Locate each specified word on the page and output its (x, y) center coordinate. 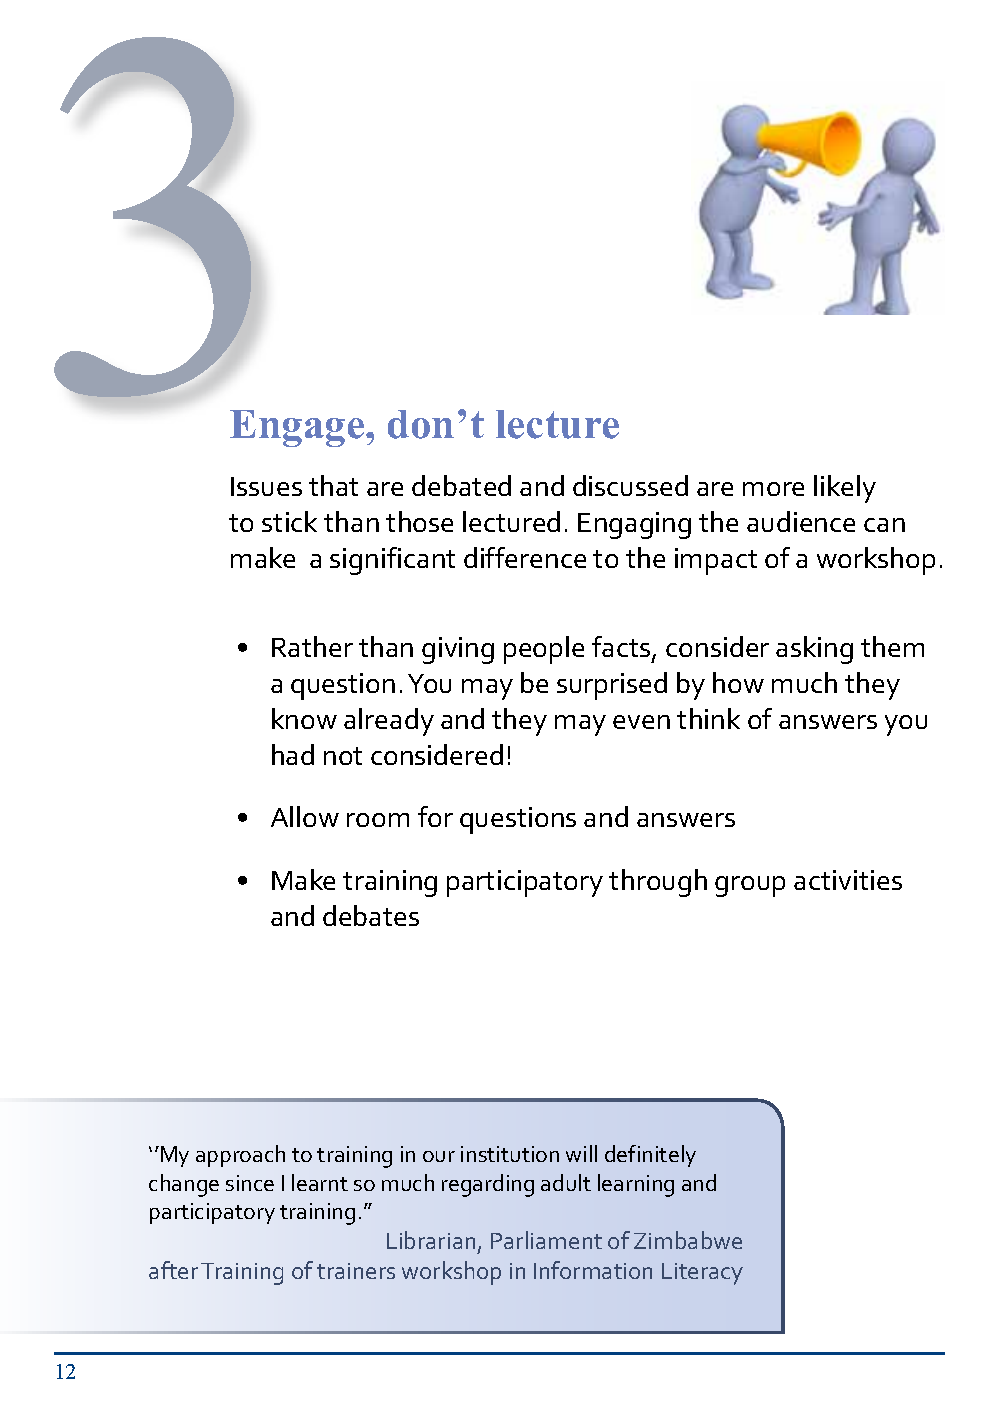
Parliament (546, 1240)
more (773, 489)
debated (461, 485)
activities (848, 880)
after (173, 1270)
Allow (305, 816)
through (658, 883)
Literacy (702, 1274)
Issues (266, 486)
